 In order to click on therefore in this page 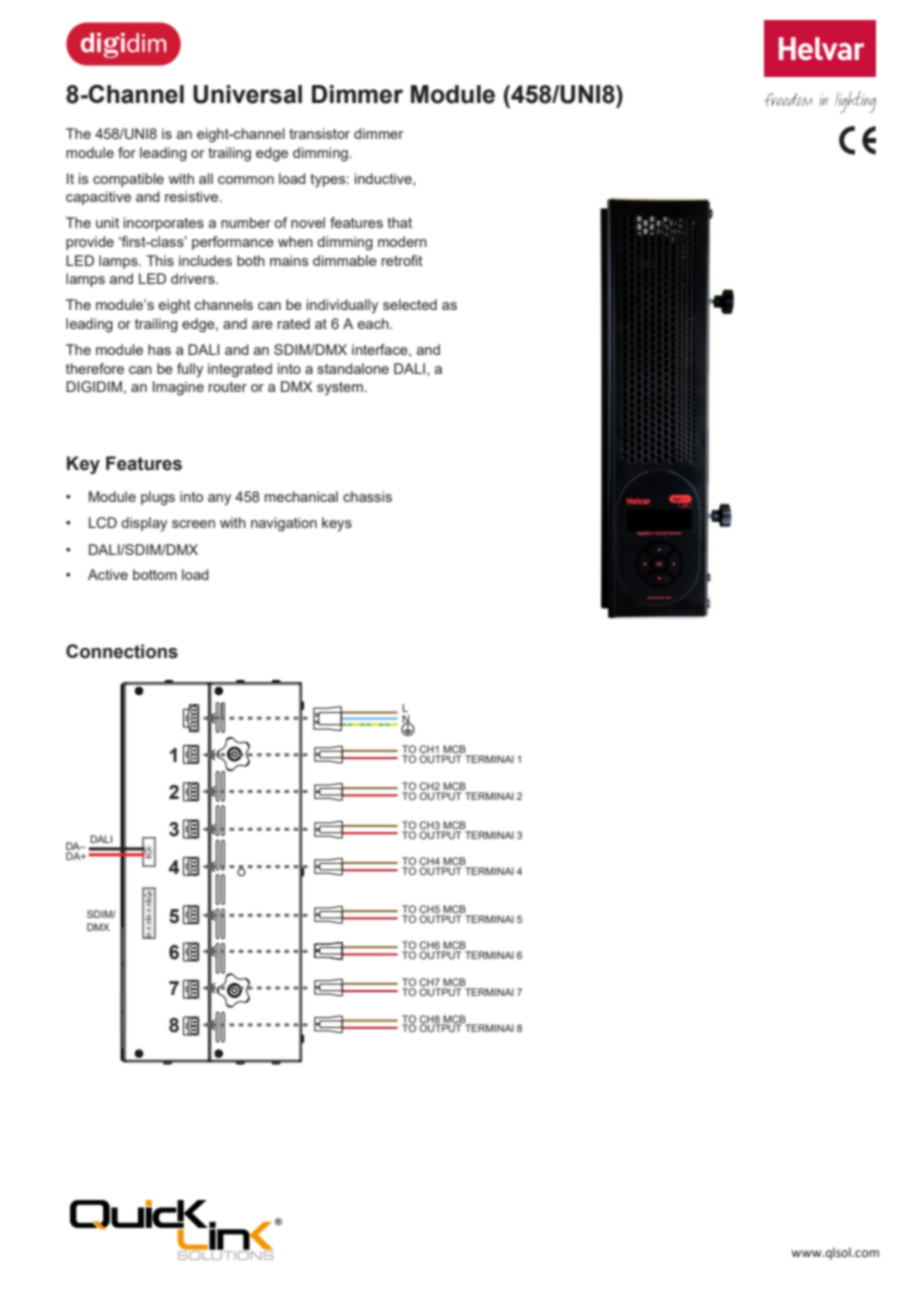, I will do `click(95, 368)`.
